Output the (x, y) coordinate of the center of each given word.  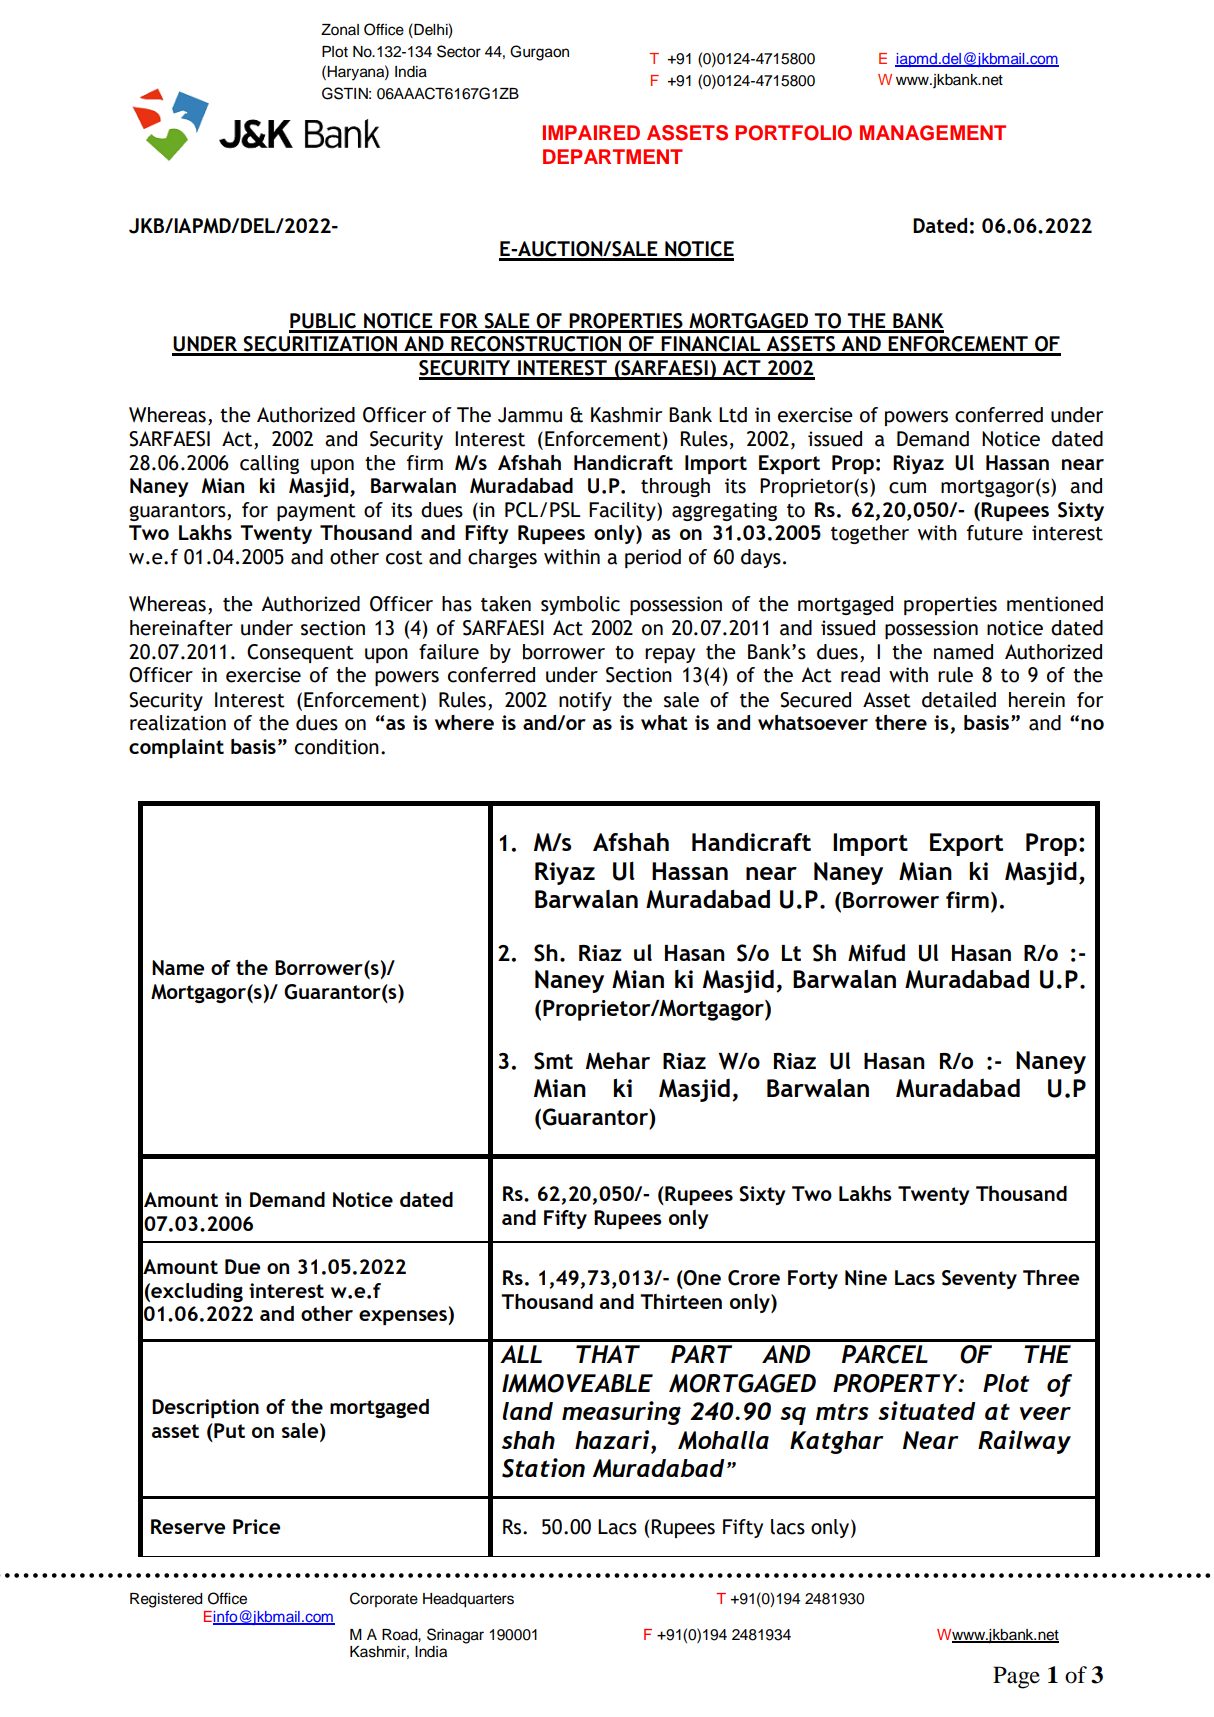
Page (1016, 1677)
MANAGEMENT (933, 133)
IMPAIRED (591, 132)
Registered (166, 1600)
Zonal (340, 30)
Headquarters (468, 1600)
